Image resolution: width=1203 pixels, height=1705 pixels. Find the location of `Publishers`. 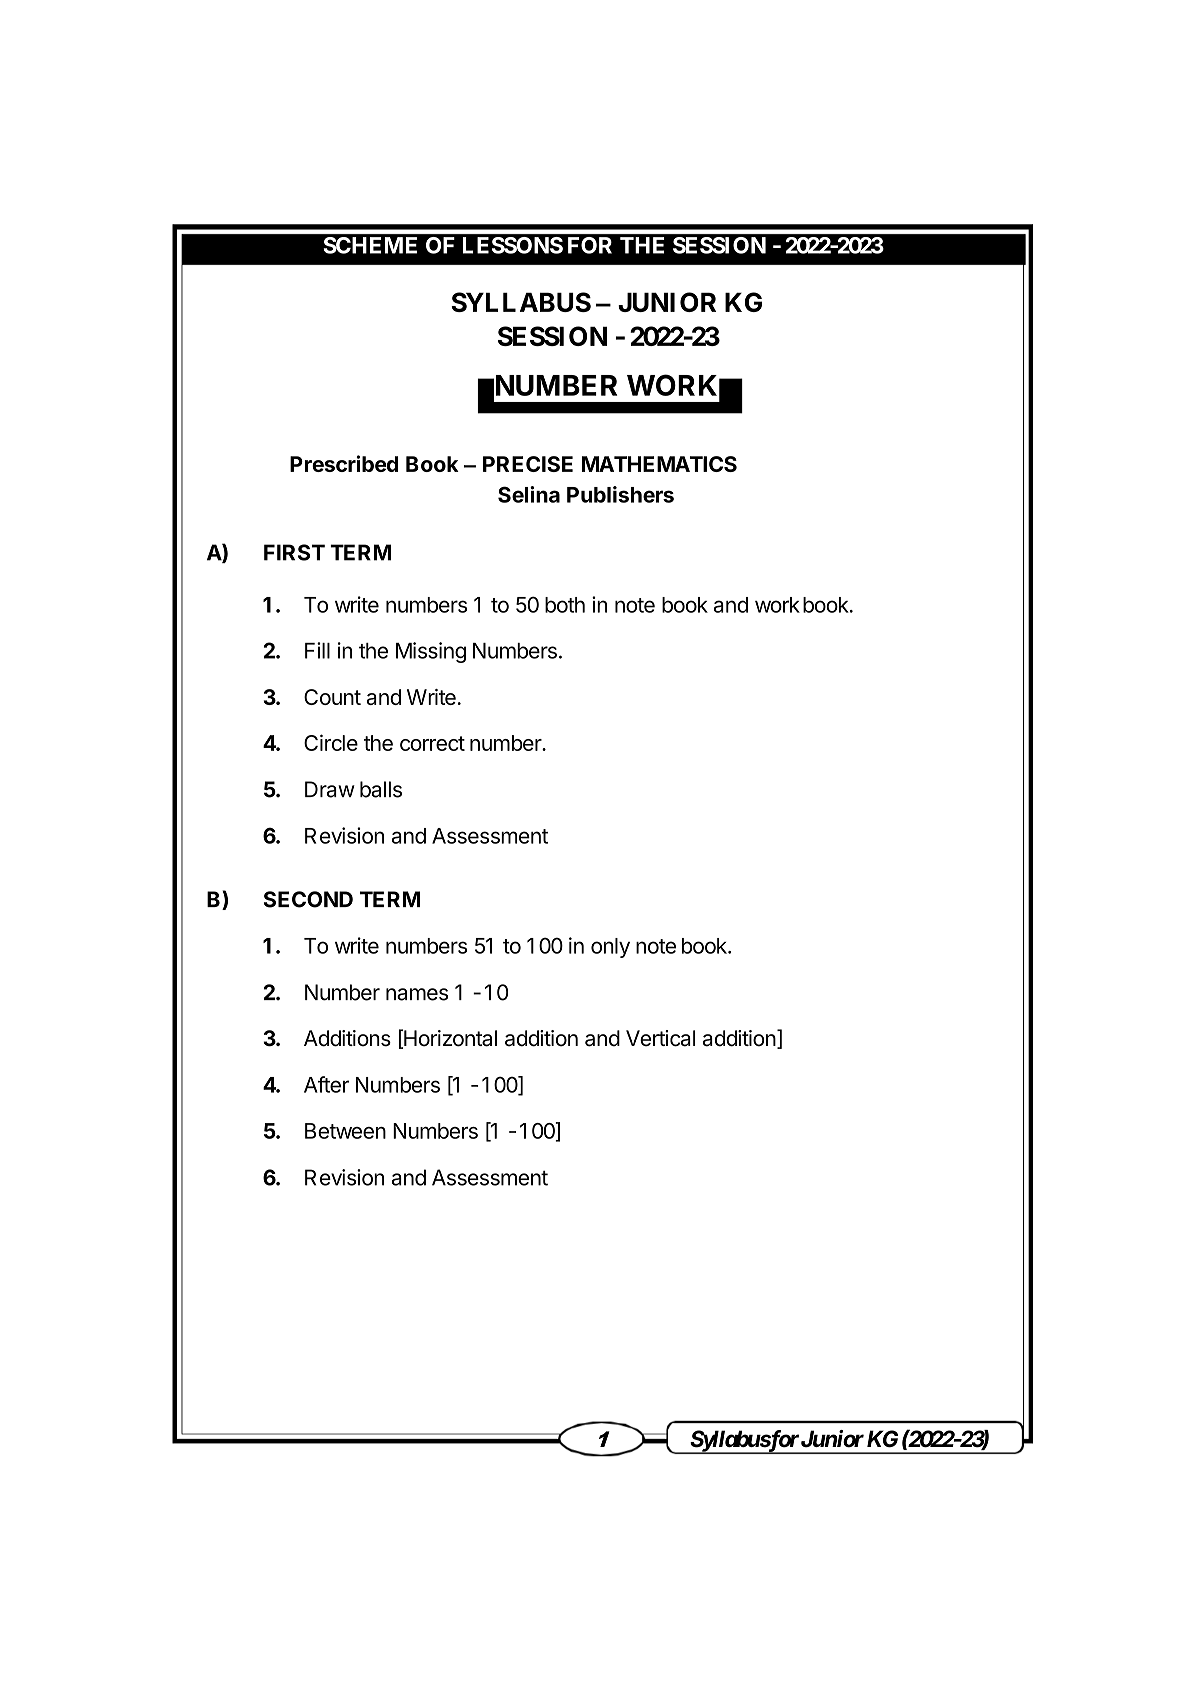

Publishers is located at coordinates (620, 494).
